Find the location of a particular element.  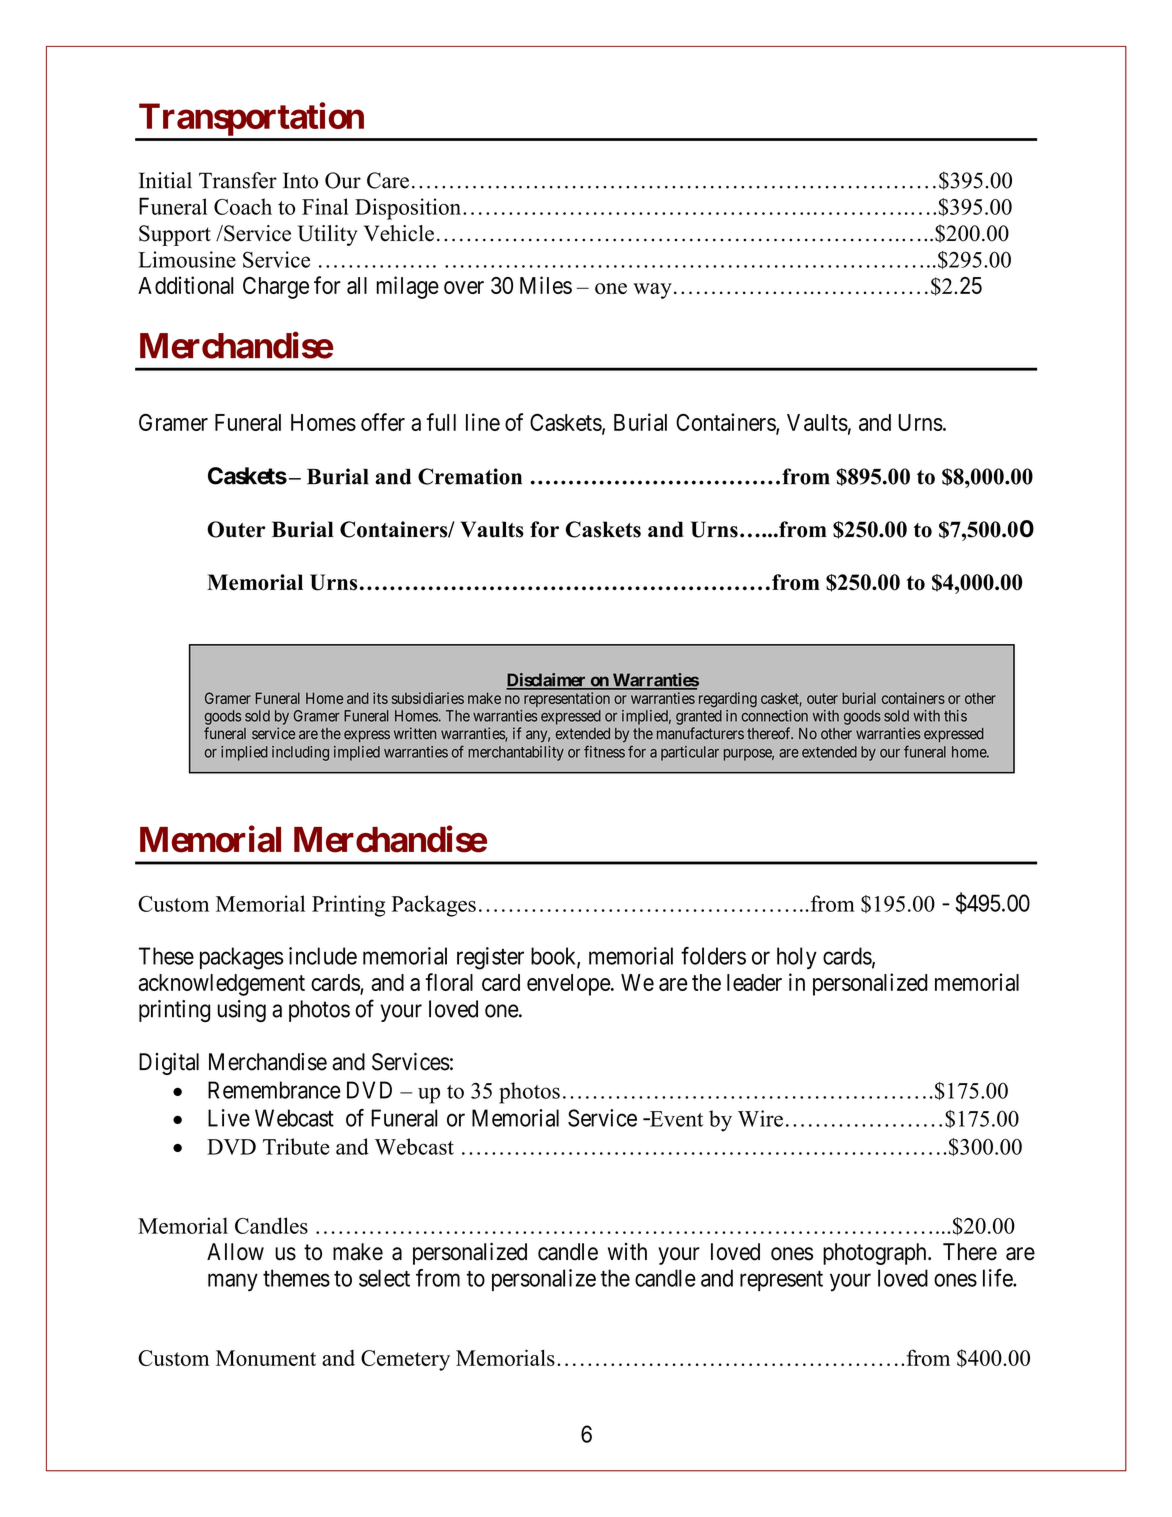

including is located at coordinates (300, 753).
